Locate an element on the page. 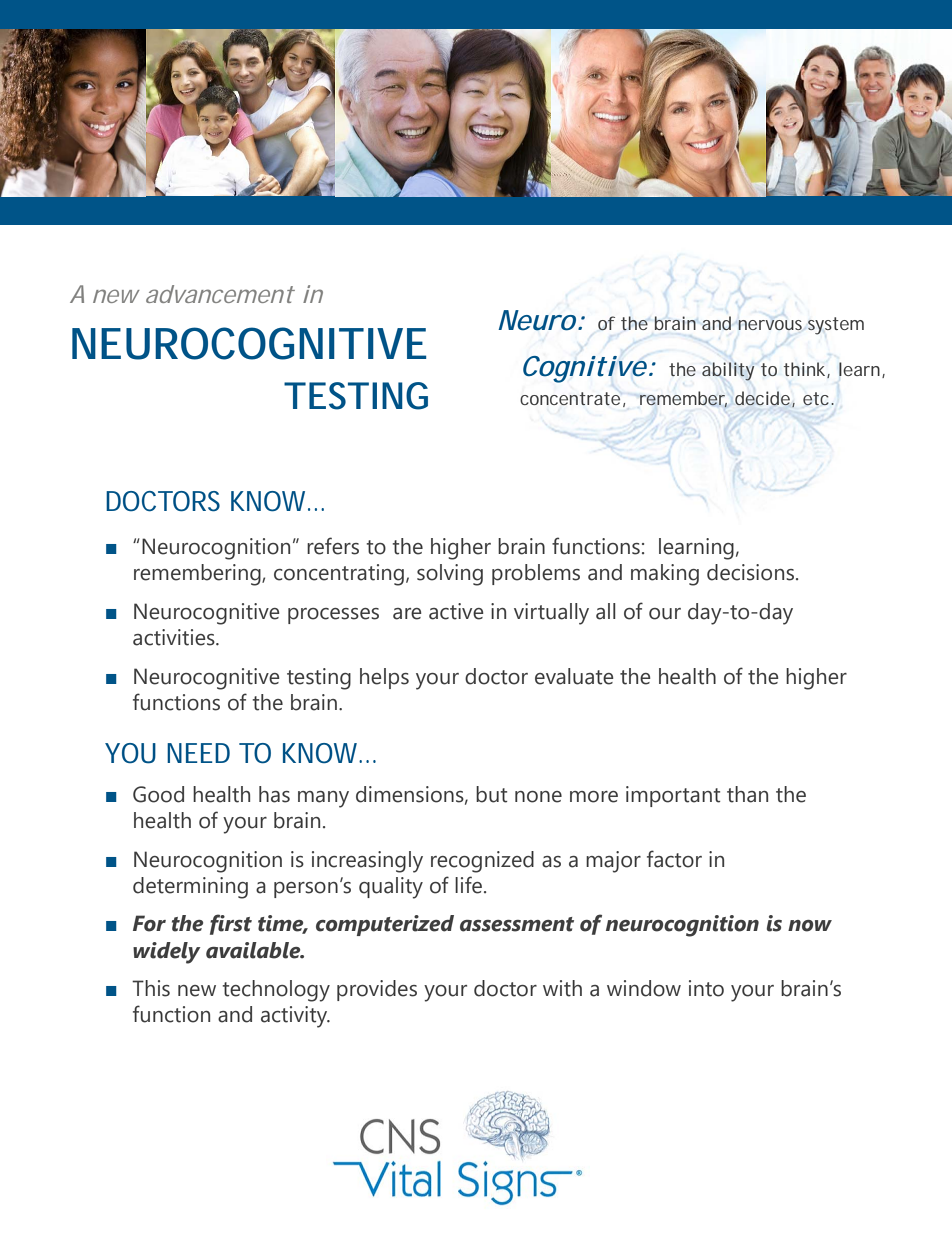  advancement is located at coordinates (220, 294).
